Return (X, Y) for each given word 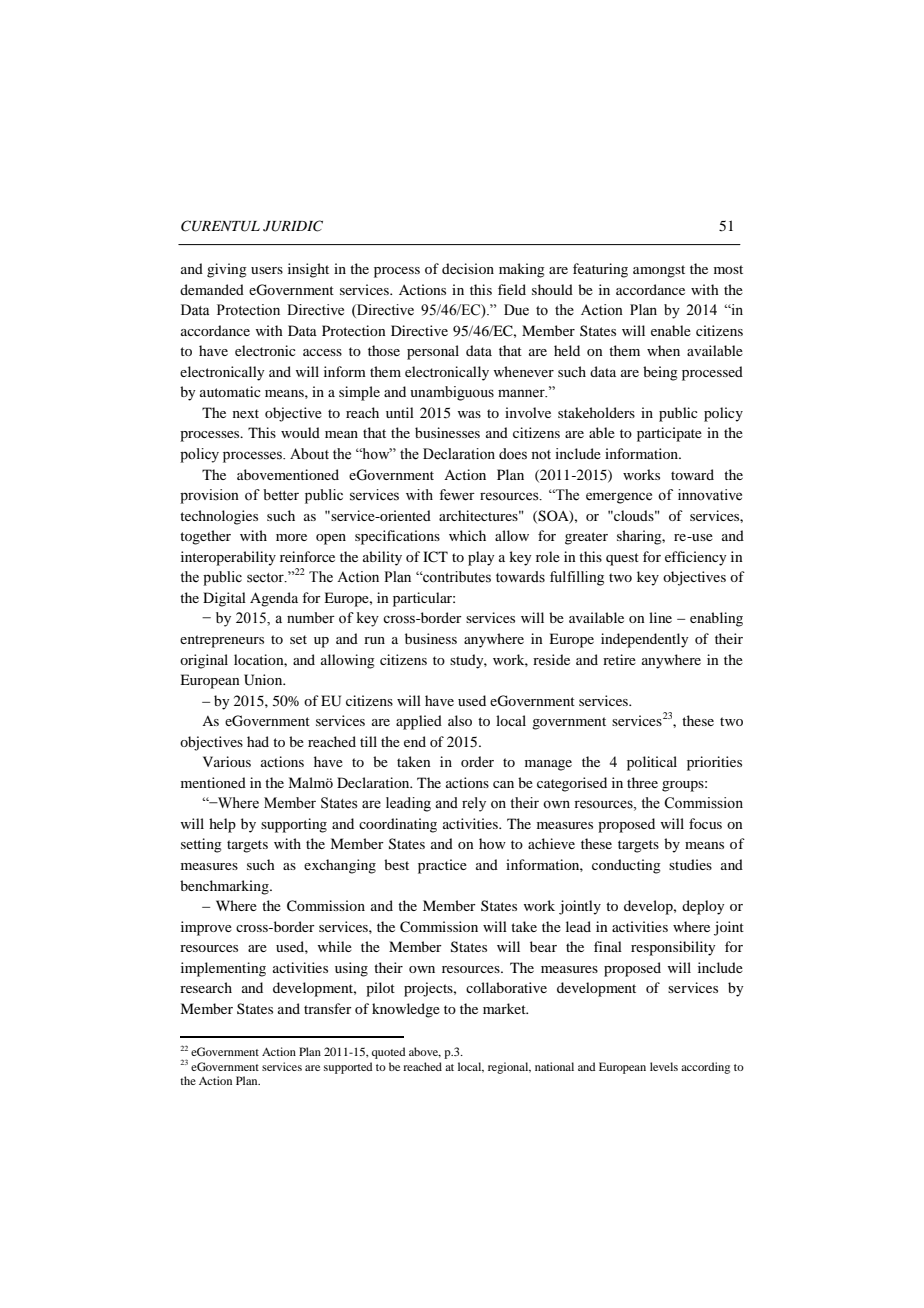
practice (442, 866)
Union (264, 680)
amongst (659, 271)
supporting (294, 825)
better (281, 495)
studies (690, 864)
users (267, 270)
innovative (710, 495)
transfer (328, 1008)
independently (644, 640)
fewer (457, 495)
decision (468, 268)
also (460, 720)
